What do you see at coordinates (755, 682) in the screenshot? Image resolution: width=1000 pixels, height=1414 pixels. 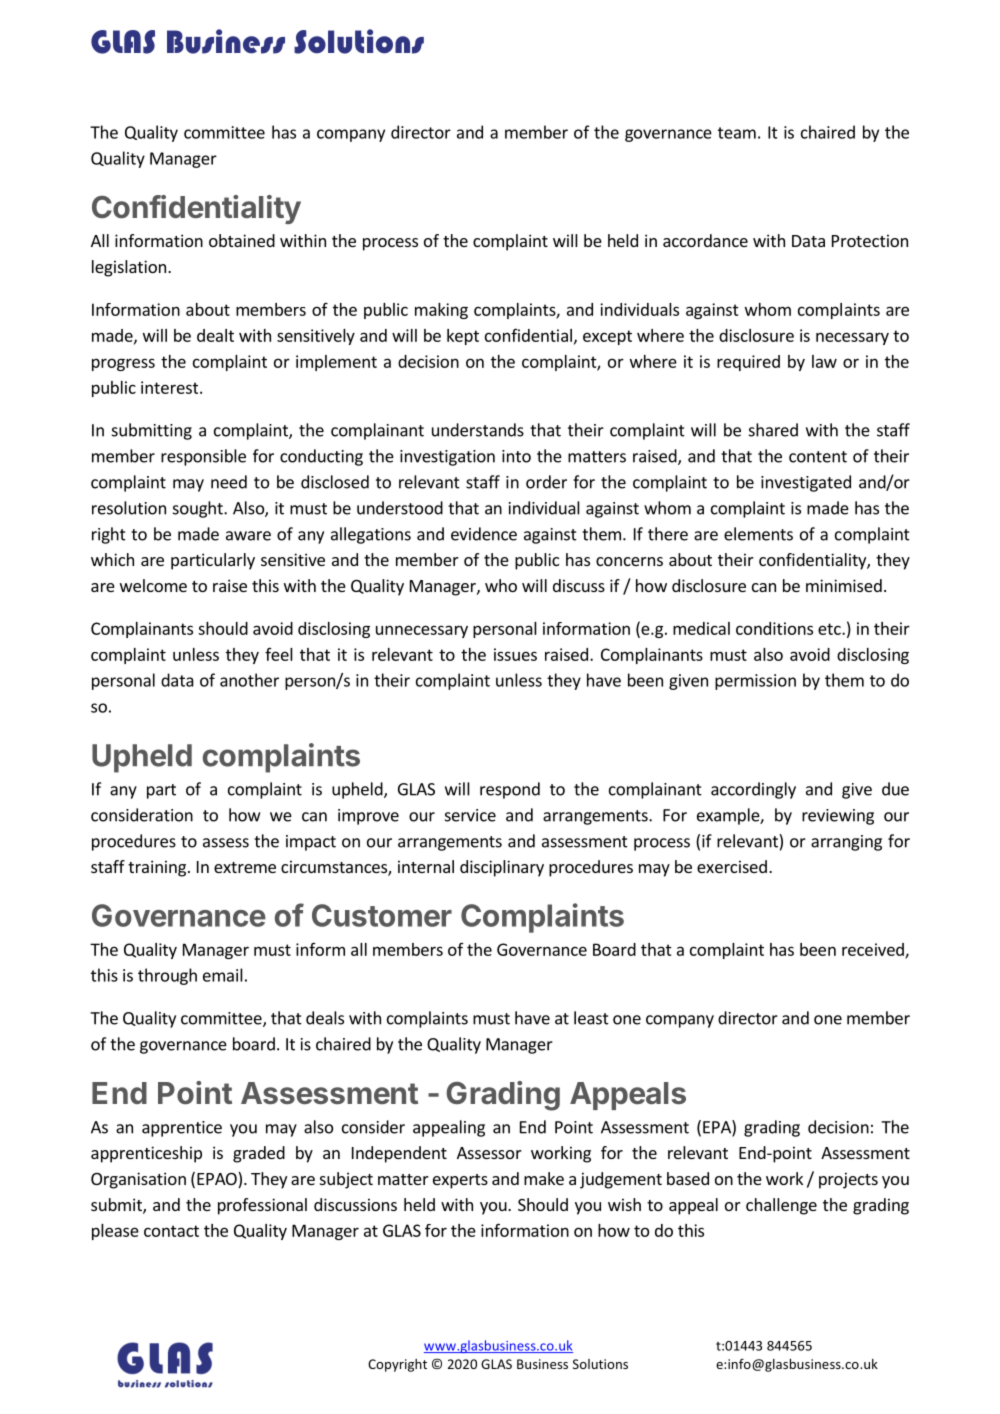 I see `permission` at bounding box center [755, 682].
